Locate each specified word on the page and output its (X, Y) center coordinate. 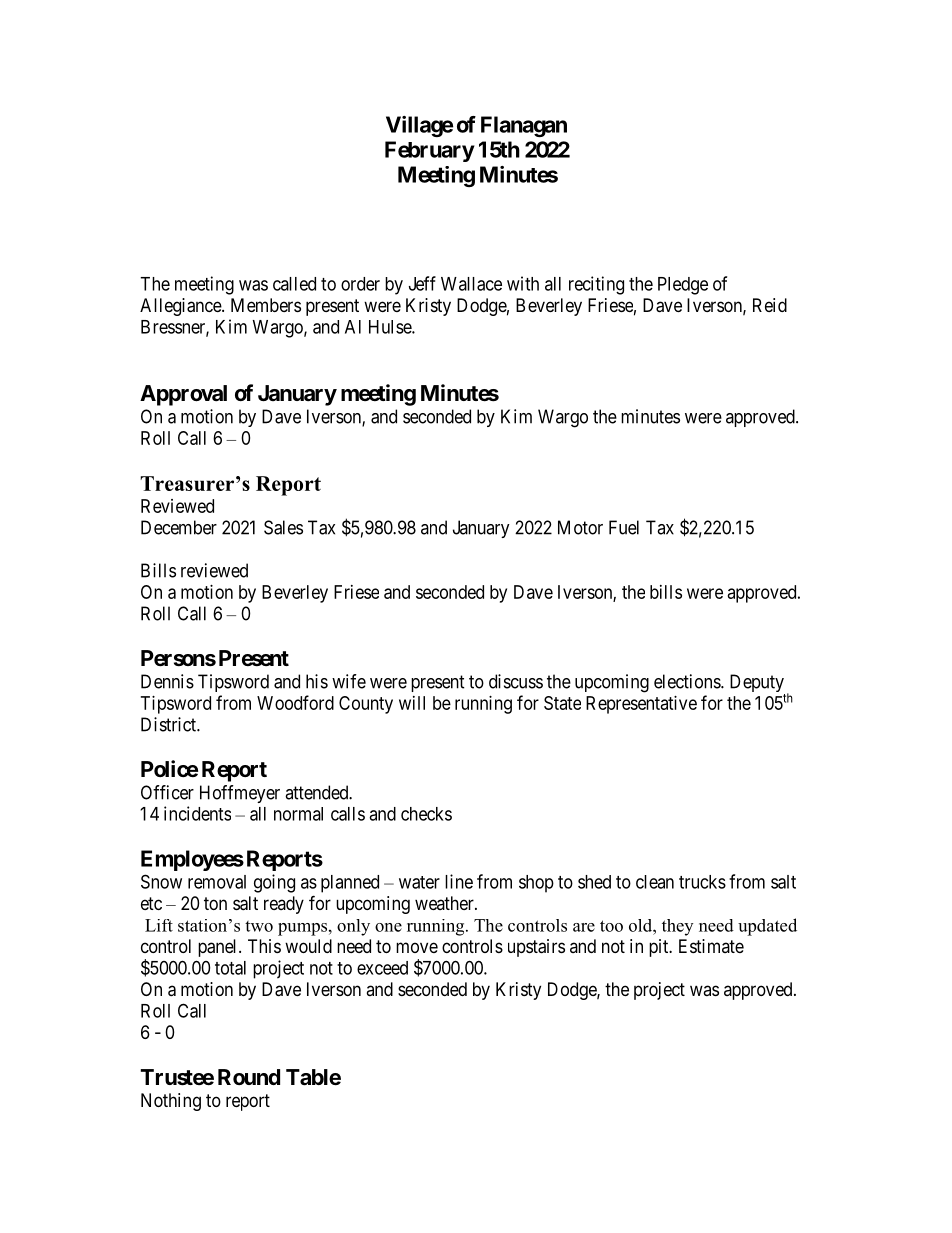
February (430, 151)
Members (266, 305)
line (459, 881)
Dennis (167, 681)
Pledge (683, 286)
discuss (516, 681)
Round (249, 1077)
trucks (702, 882)
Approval (183, 395)
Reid (770, 305)
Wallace (471, 284)
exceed (382, 968)
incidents (197, 813)
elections (688, 681)
